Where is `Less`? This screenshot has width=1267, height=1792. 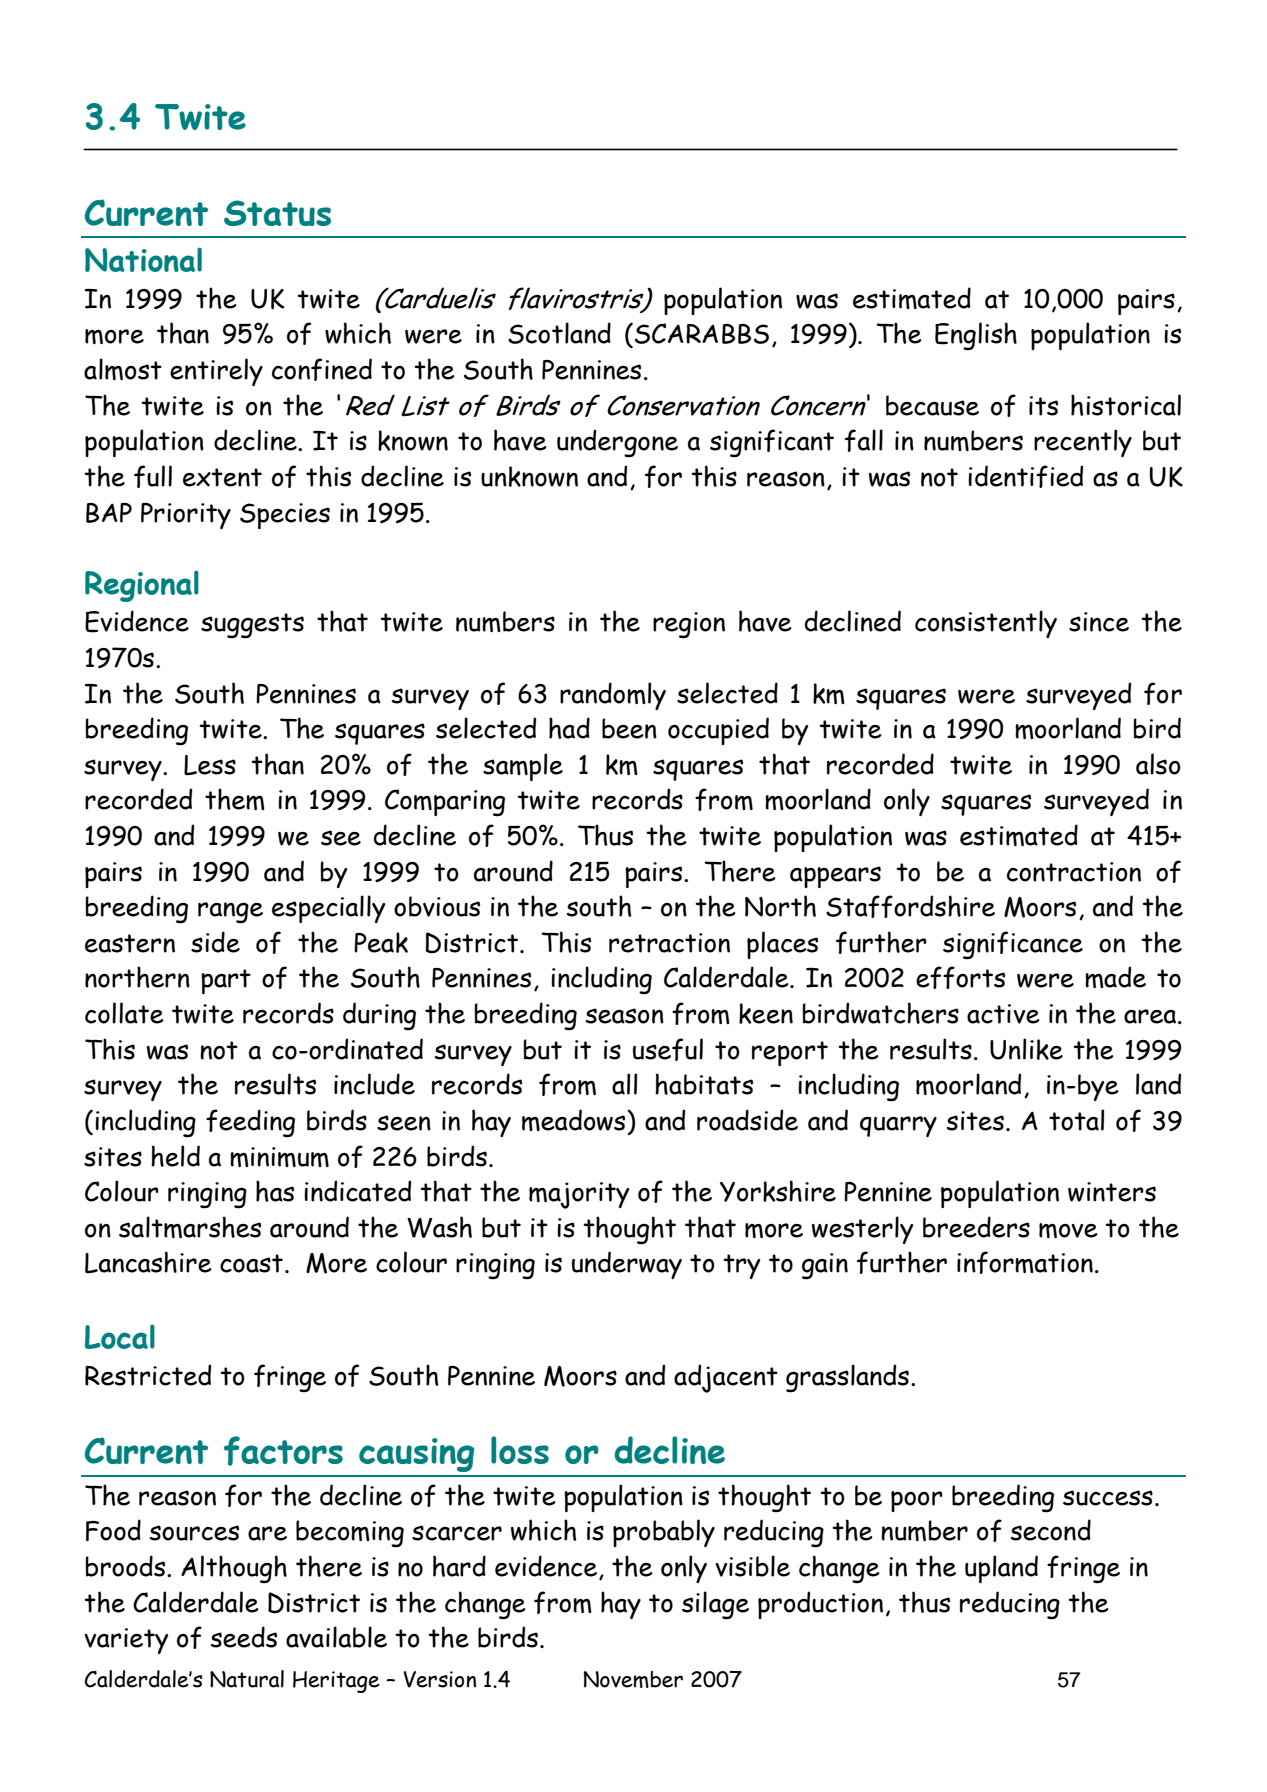
Less is located at coordinates (210, 765).
